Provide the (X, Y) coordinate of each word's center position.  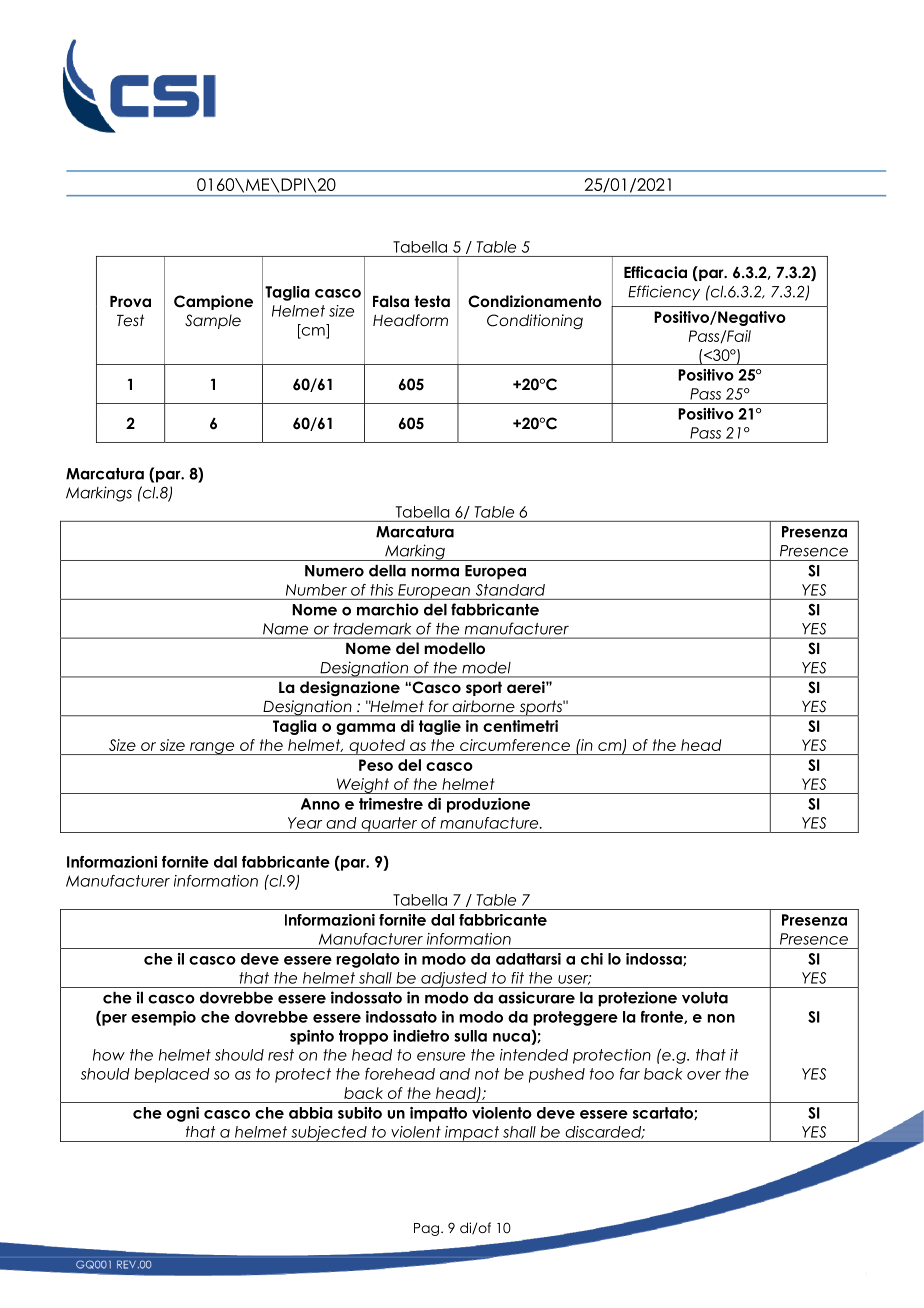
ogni (183, 1114)
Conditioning (535, 322)
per (113, 1020)
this (381, 590)
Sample (213, 321)
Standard (510, 590)
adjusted (454, 980)
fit (517, 978)
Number (316, 590)
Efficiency (664, 293)
